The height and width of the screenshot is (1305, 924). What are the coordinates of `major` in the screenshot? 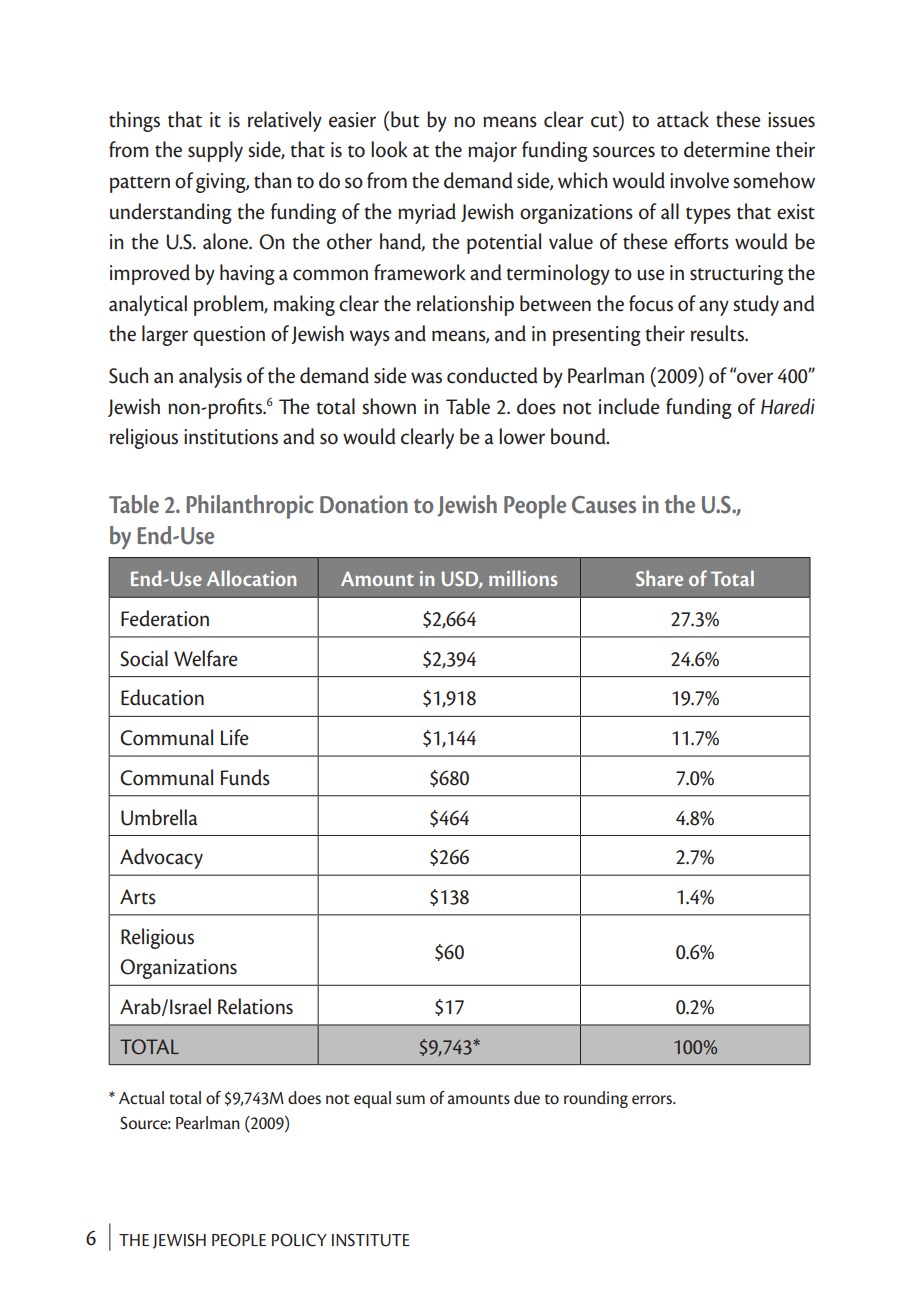 It's located at (492, 152).
